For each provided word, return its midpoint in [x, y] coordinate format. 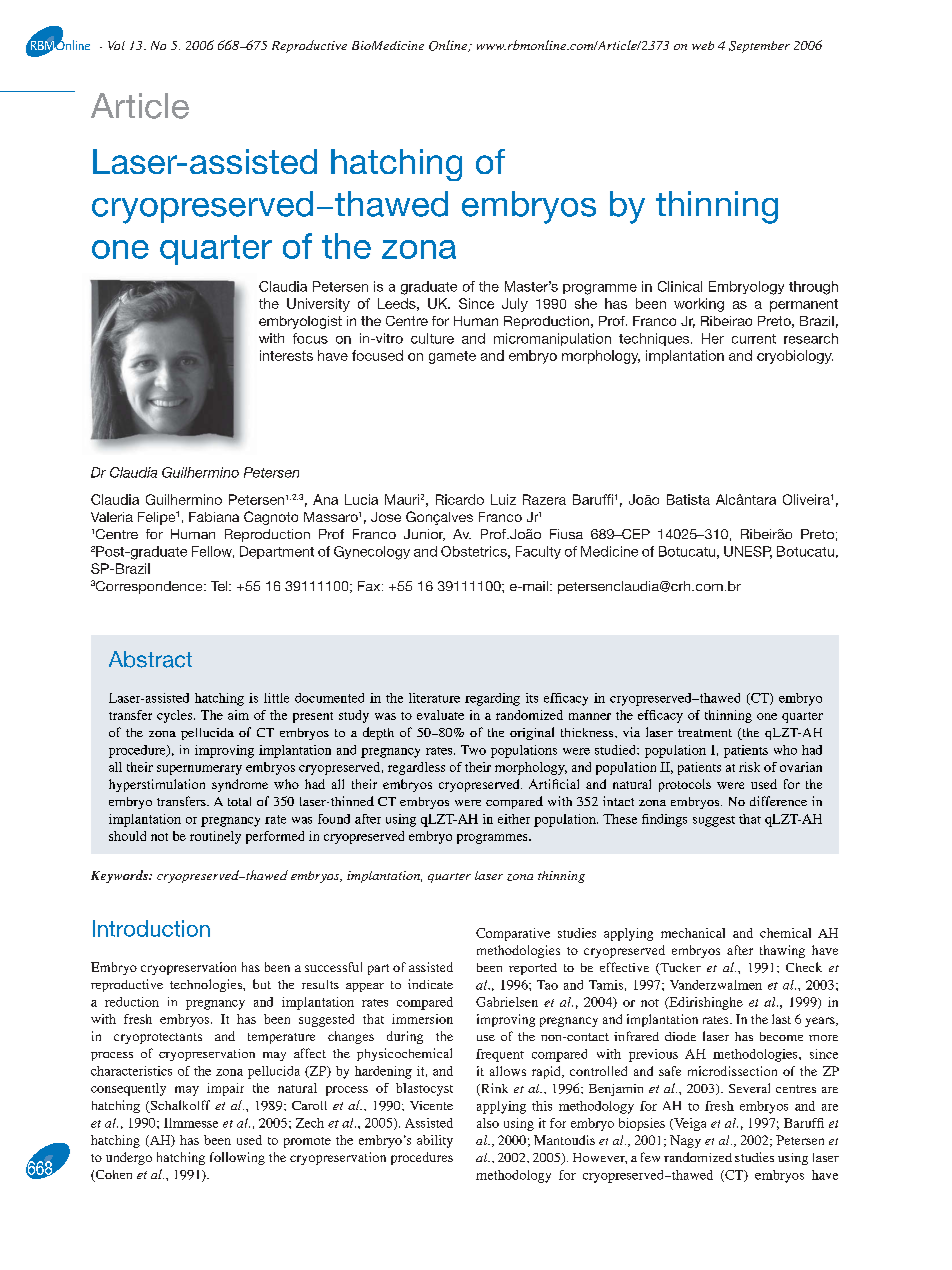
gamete [452, 357]
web [703, 45]
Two [473, 750]
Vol [116, 45]
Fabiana [214, 517]
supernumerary [199, 770]
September [759, 47]
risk [749, 767]
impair [225, 1089]
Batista [688, 499]
